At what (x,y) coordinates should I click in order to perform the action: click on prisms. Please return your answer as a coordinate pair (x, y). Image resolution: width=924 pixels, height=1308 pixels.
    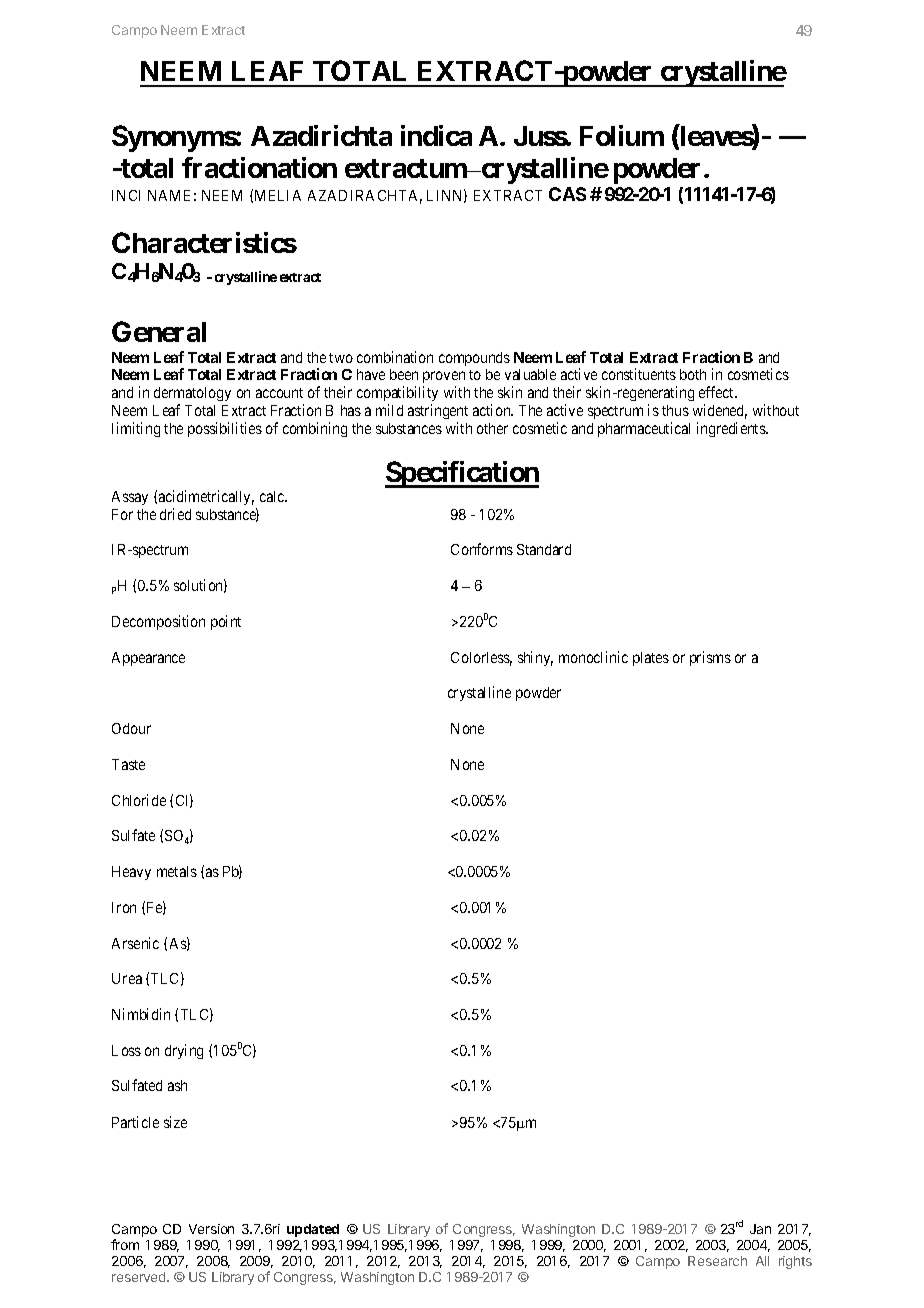
    Looking at the image, I should click on (710, 658).
